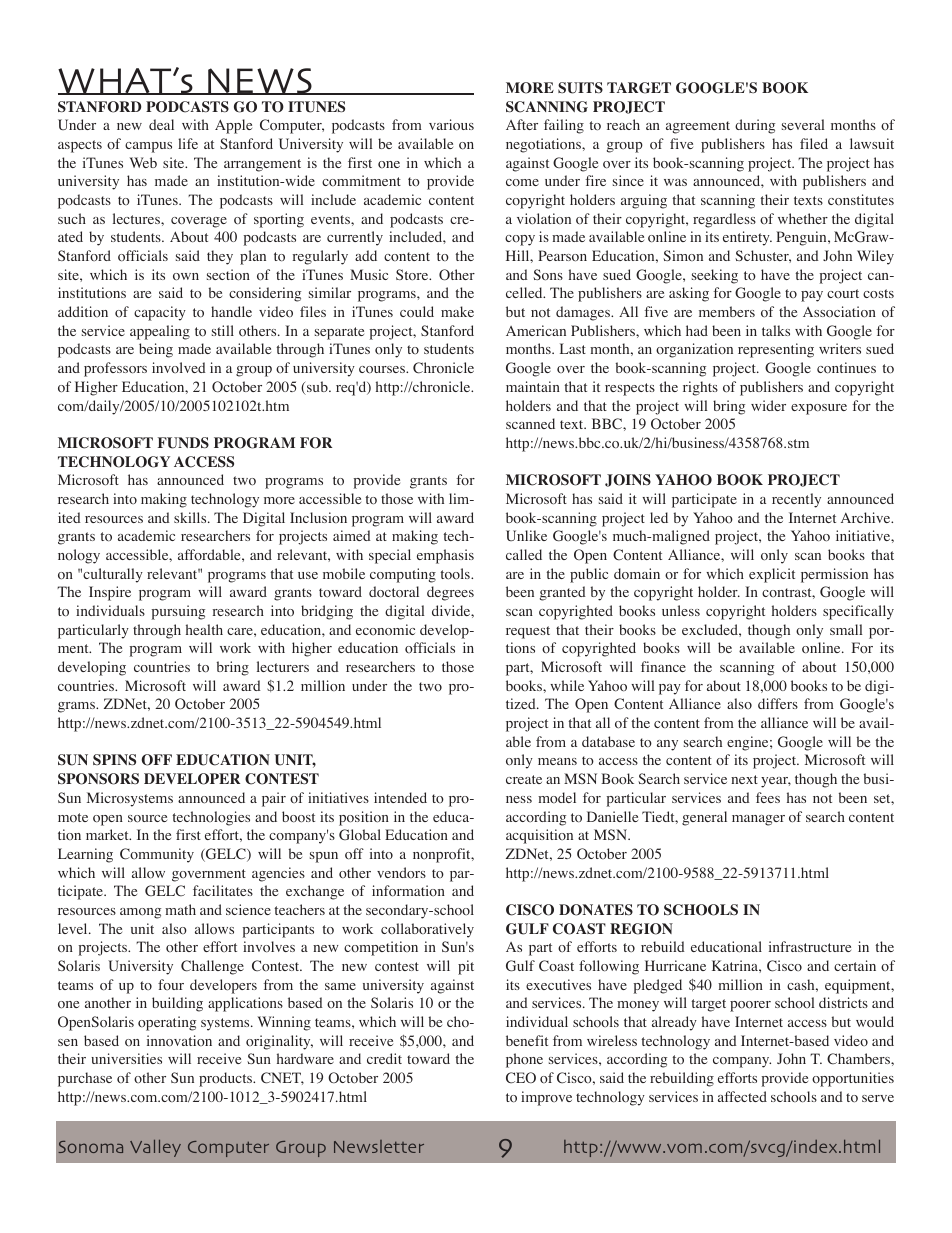 Image resolution: width=952 pixels, height=1233 pixels. What do you see at coordinates (521, 1078) in the page?
I see `CEO` at bounding box center [521, 1078].
